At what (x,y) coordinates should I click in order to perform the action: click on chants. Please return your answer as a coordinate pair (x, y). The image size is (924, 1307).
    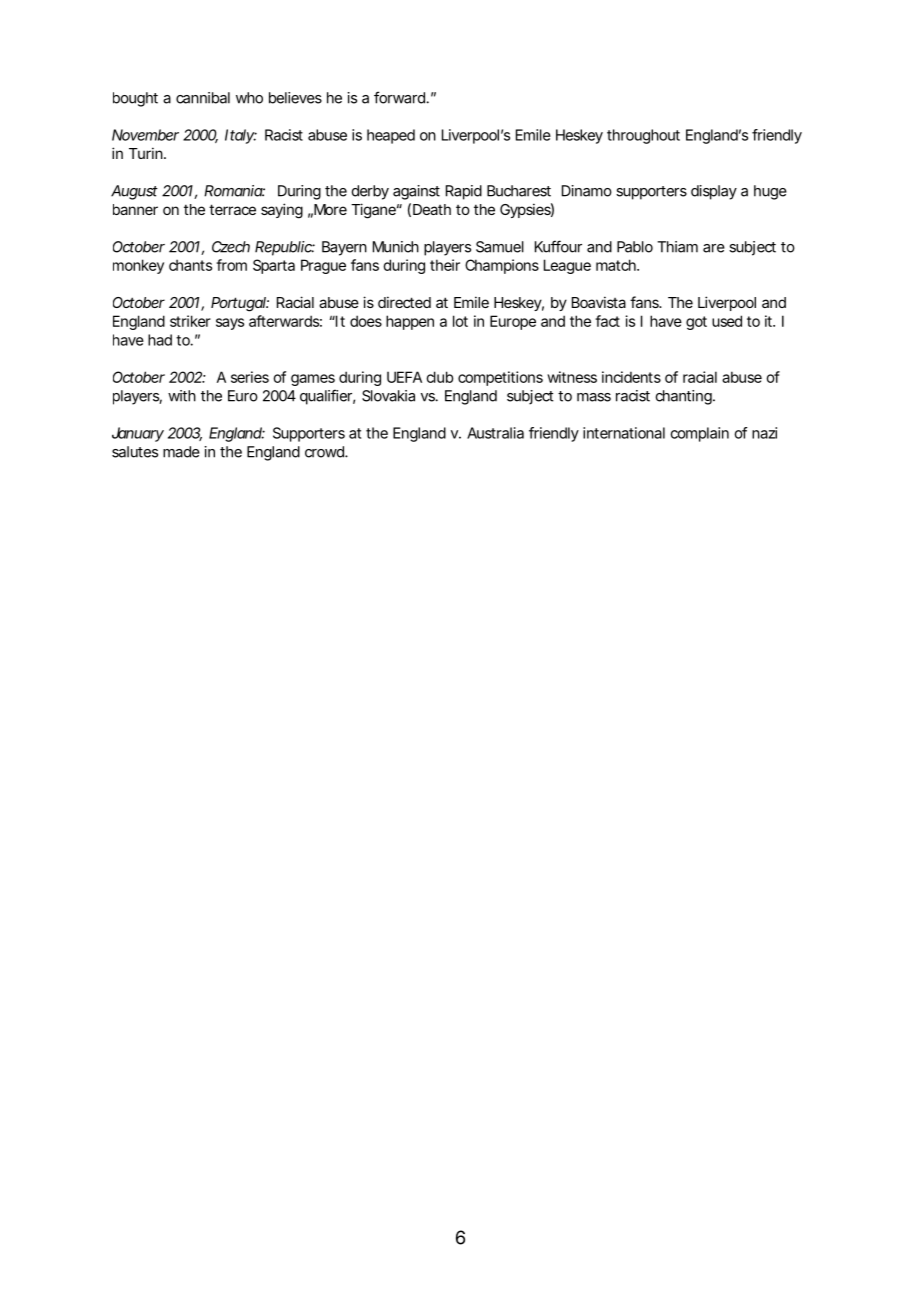
    Looking at the image, I should click on (190, 265).
